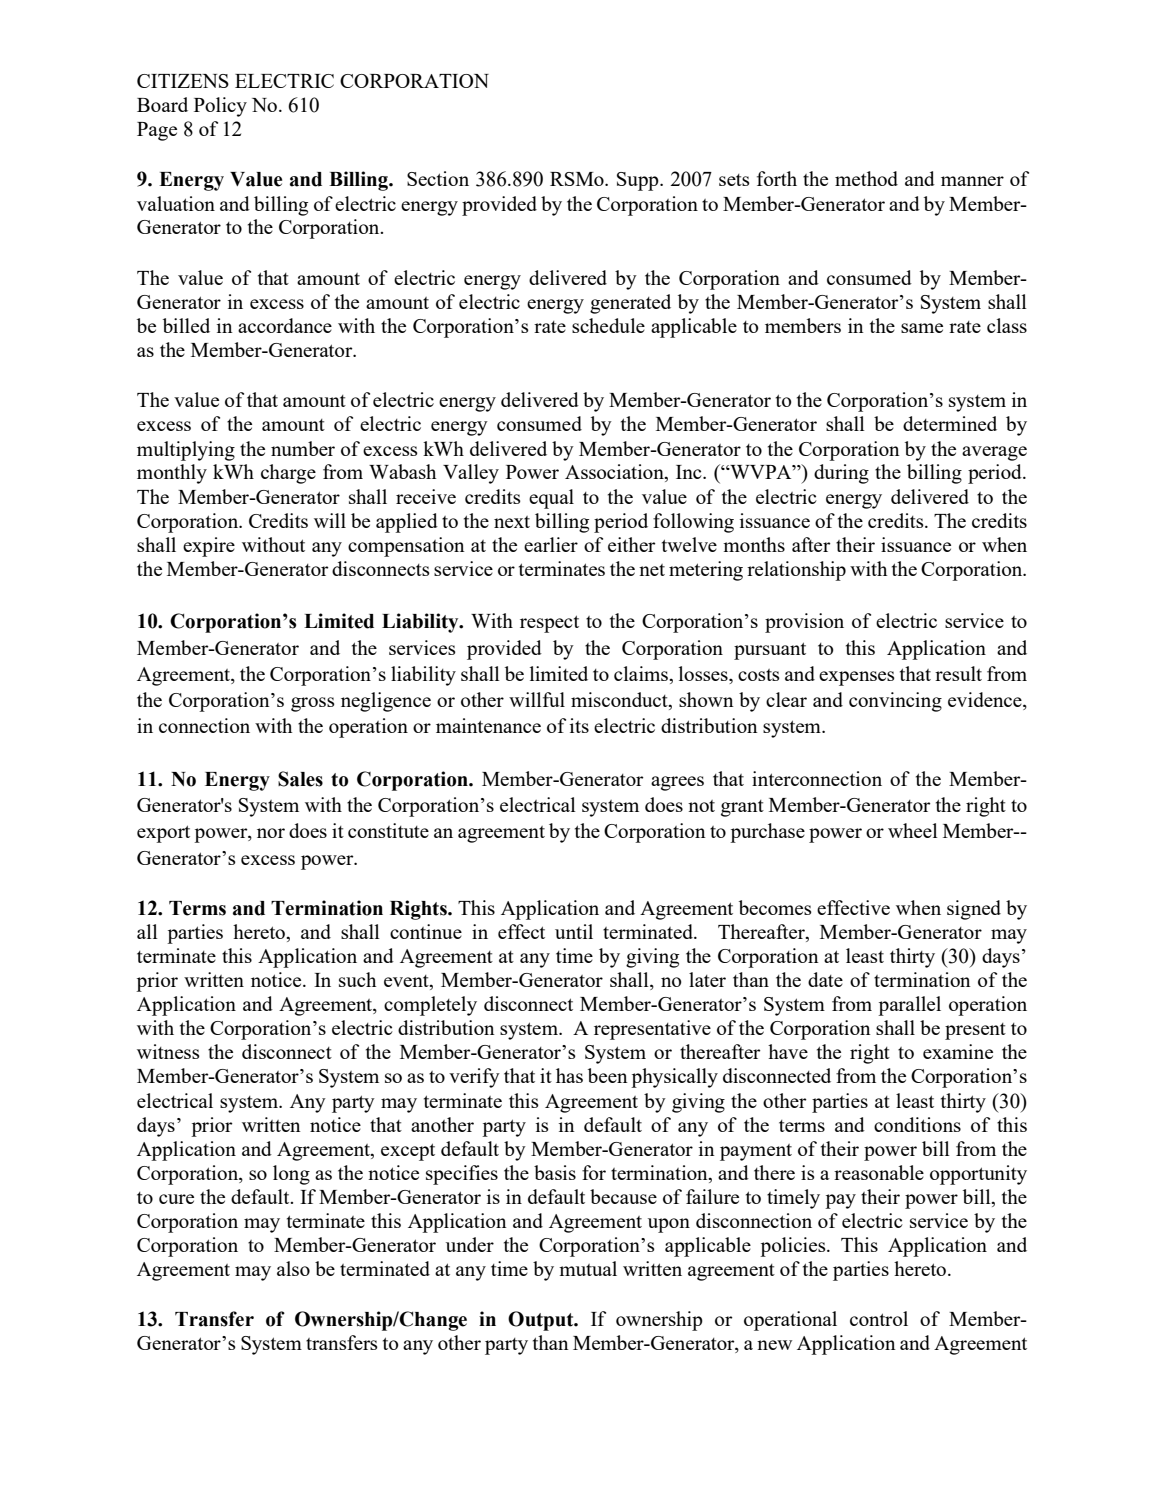  What do you see at coordinates (293, 1268) in the screenshot?
I see `also` at bounding box center [293, 1268].
